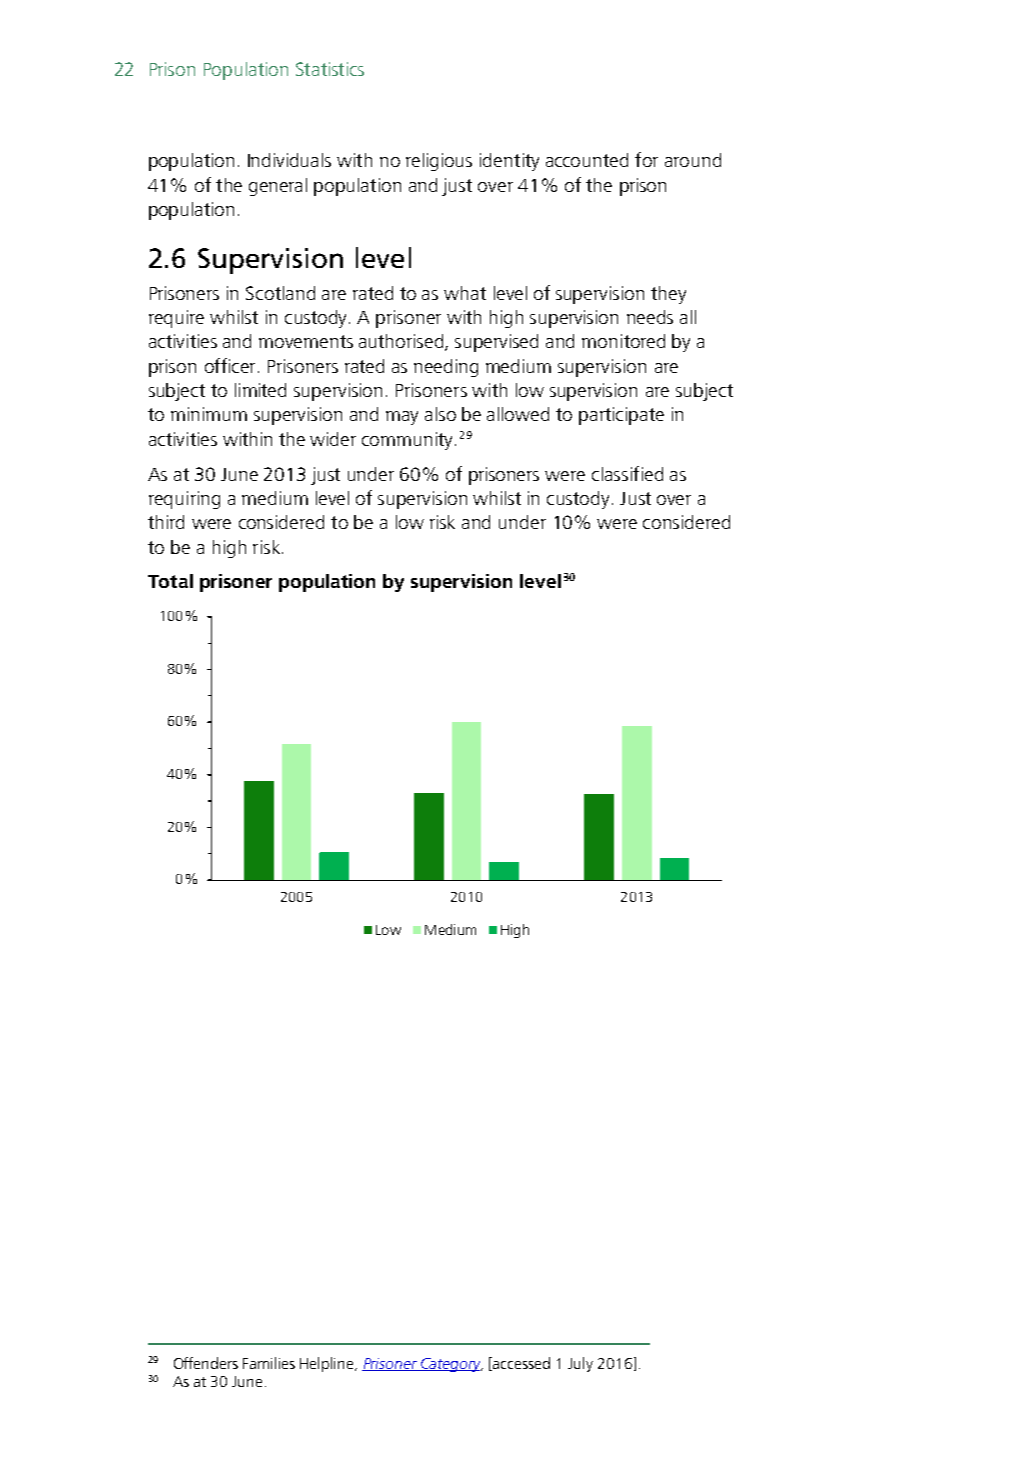 Image resolution: width=1036 pixels, height=1465 pixels. What do you see at coordinates (402, 418) in the page?
I see `may` at bounding box center [402, 418].
